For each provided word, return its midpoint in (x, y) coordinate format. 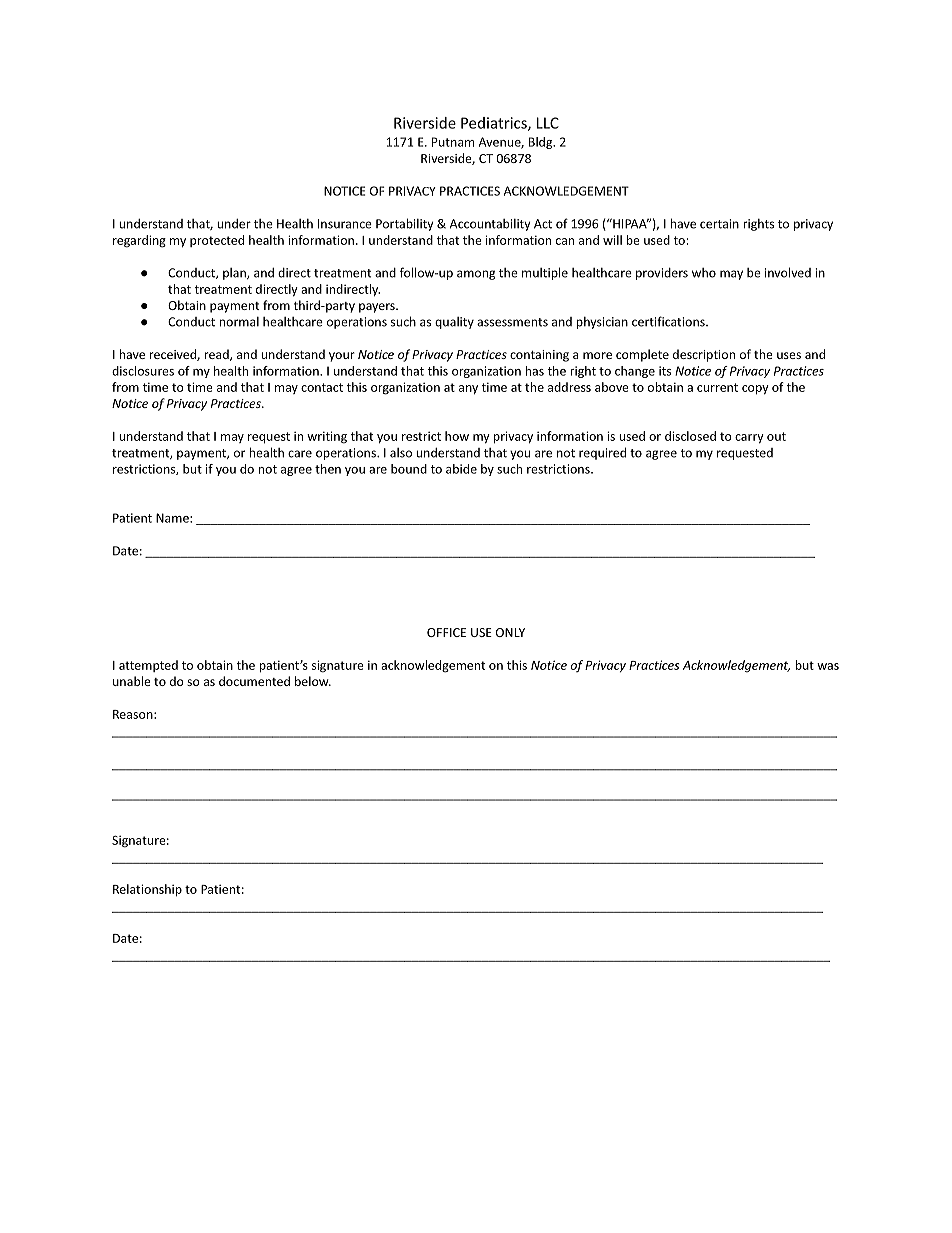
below (313, 681)
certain (719, 224)
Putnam (453, 142)
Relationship (147, 890)
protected (217, 241)
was (828, 666)
